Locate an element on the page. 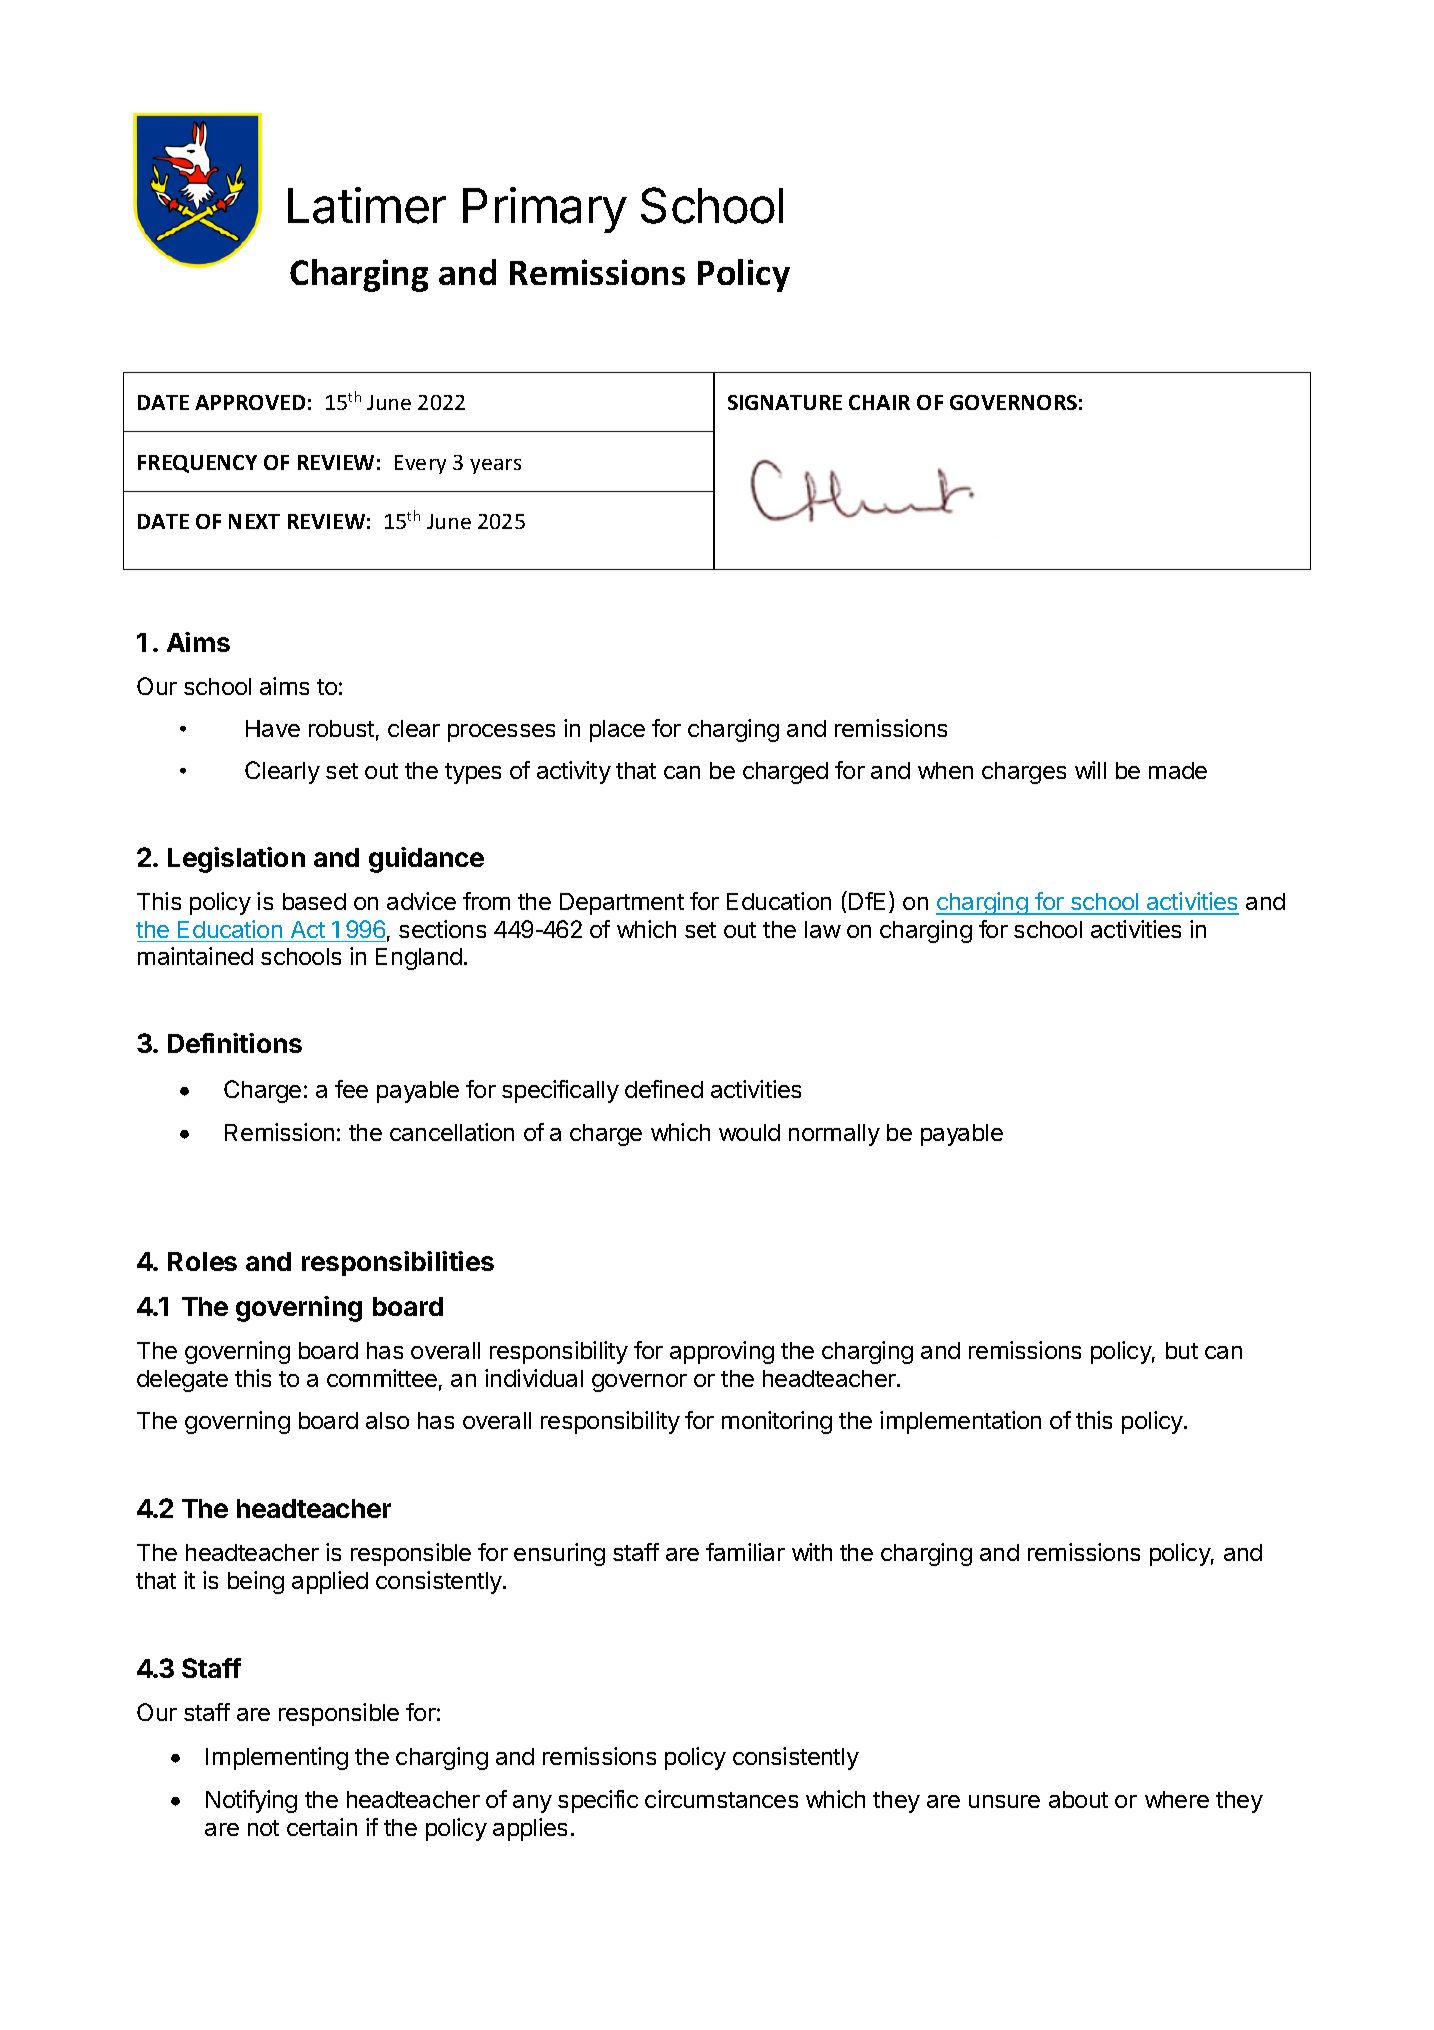 The image size is (1434, 2030). but is located at coordinates (1182, 1350).
